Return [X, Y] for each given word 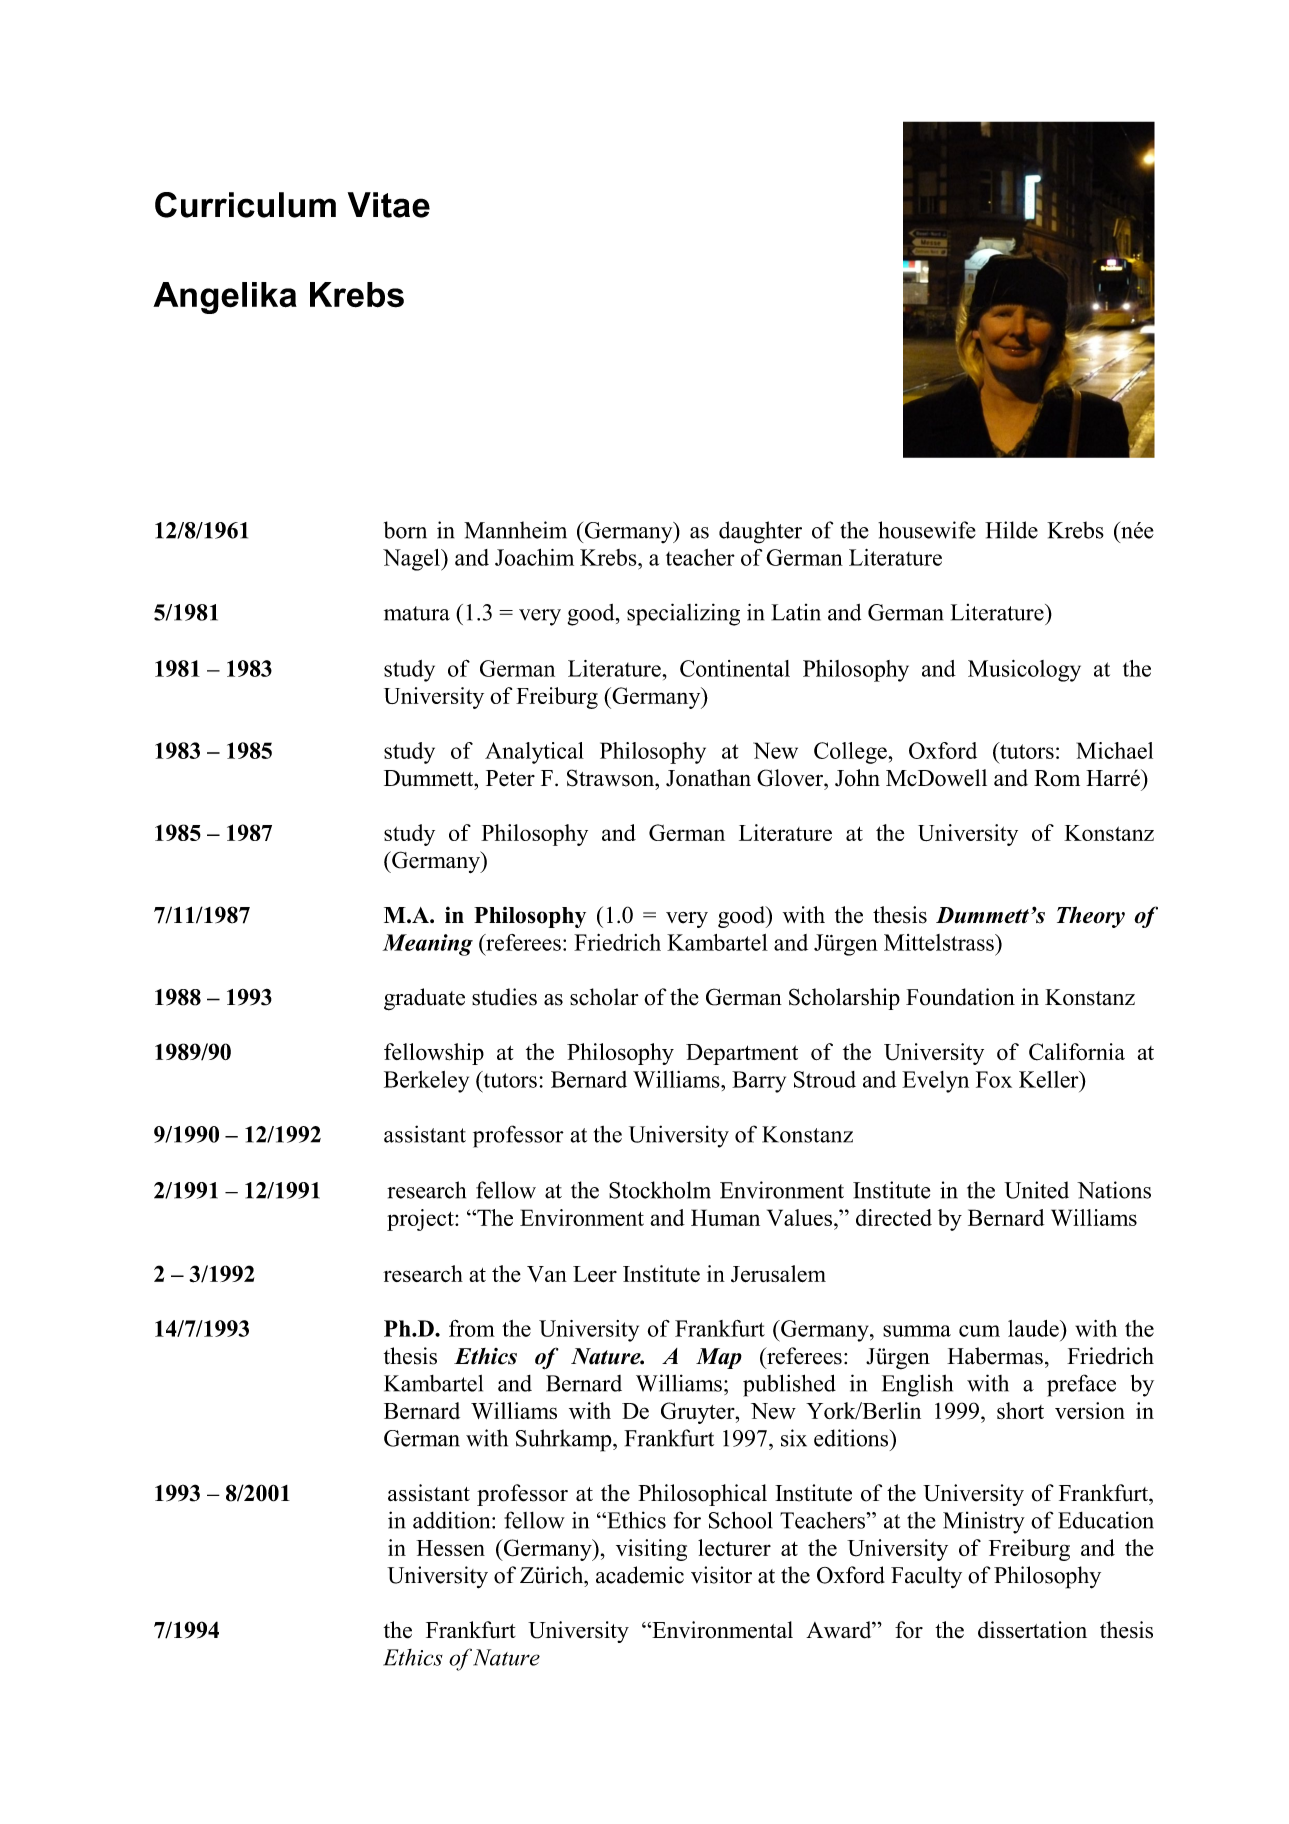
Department [742, 1054]
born [405, 530]
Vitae [389, 205]
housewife [927, 530]
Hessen [450, 1548]
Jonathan [708, 778]
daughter [760, 532]
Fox [994, 1079]
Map [719, 1358]
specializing [683, 614]
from [472, 1328]
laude [1034, 1328]
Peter [510, 778]
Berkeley [426, 1082]
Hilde [1011, 530]
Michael [1115, 750]
